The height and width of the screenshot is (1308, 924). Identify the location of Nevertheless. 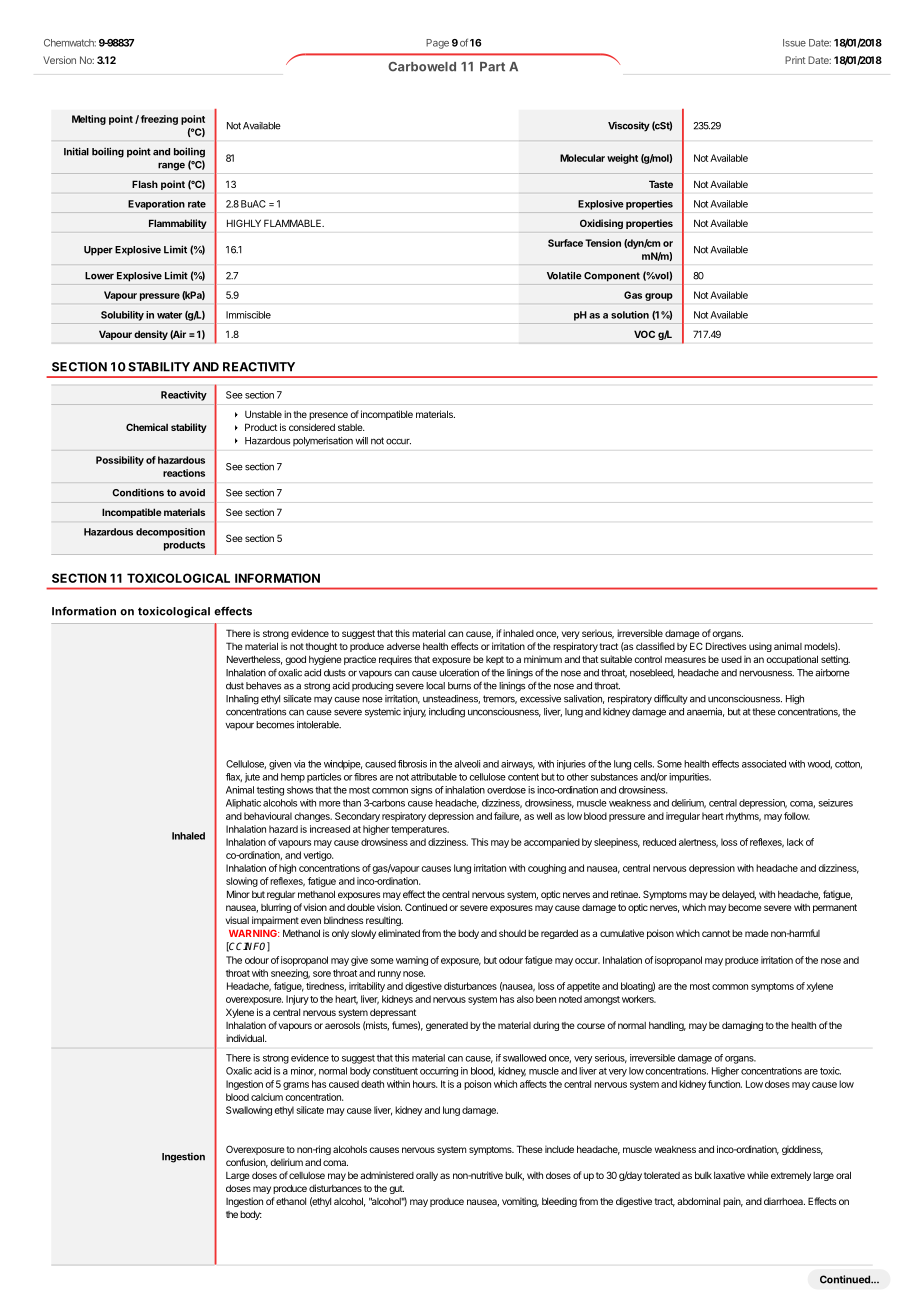
(254, 660).
